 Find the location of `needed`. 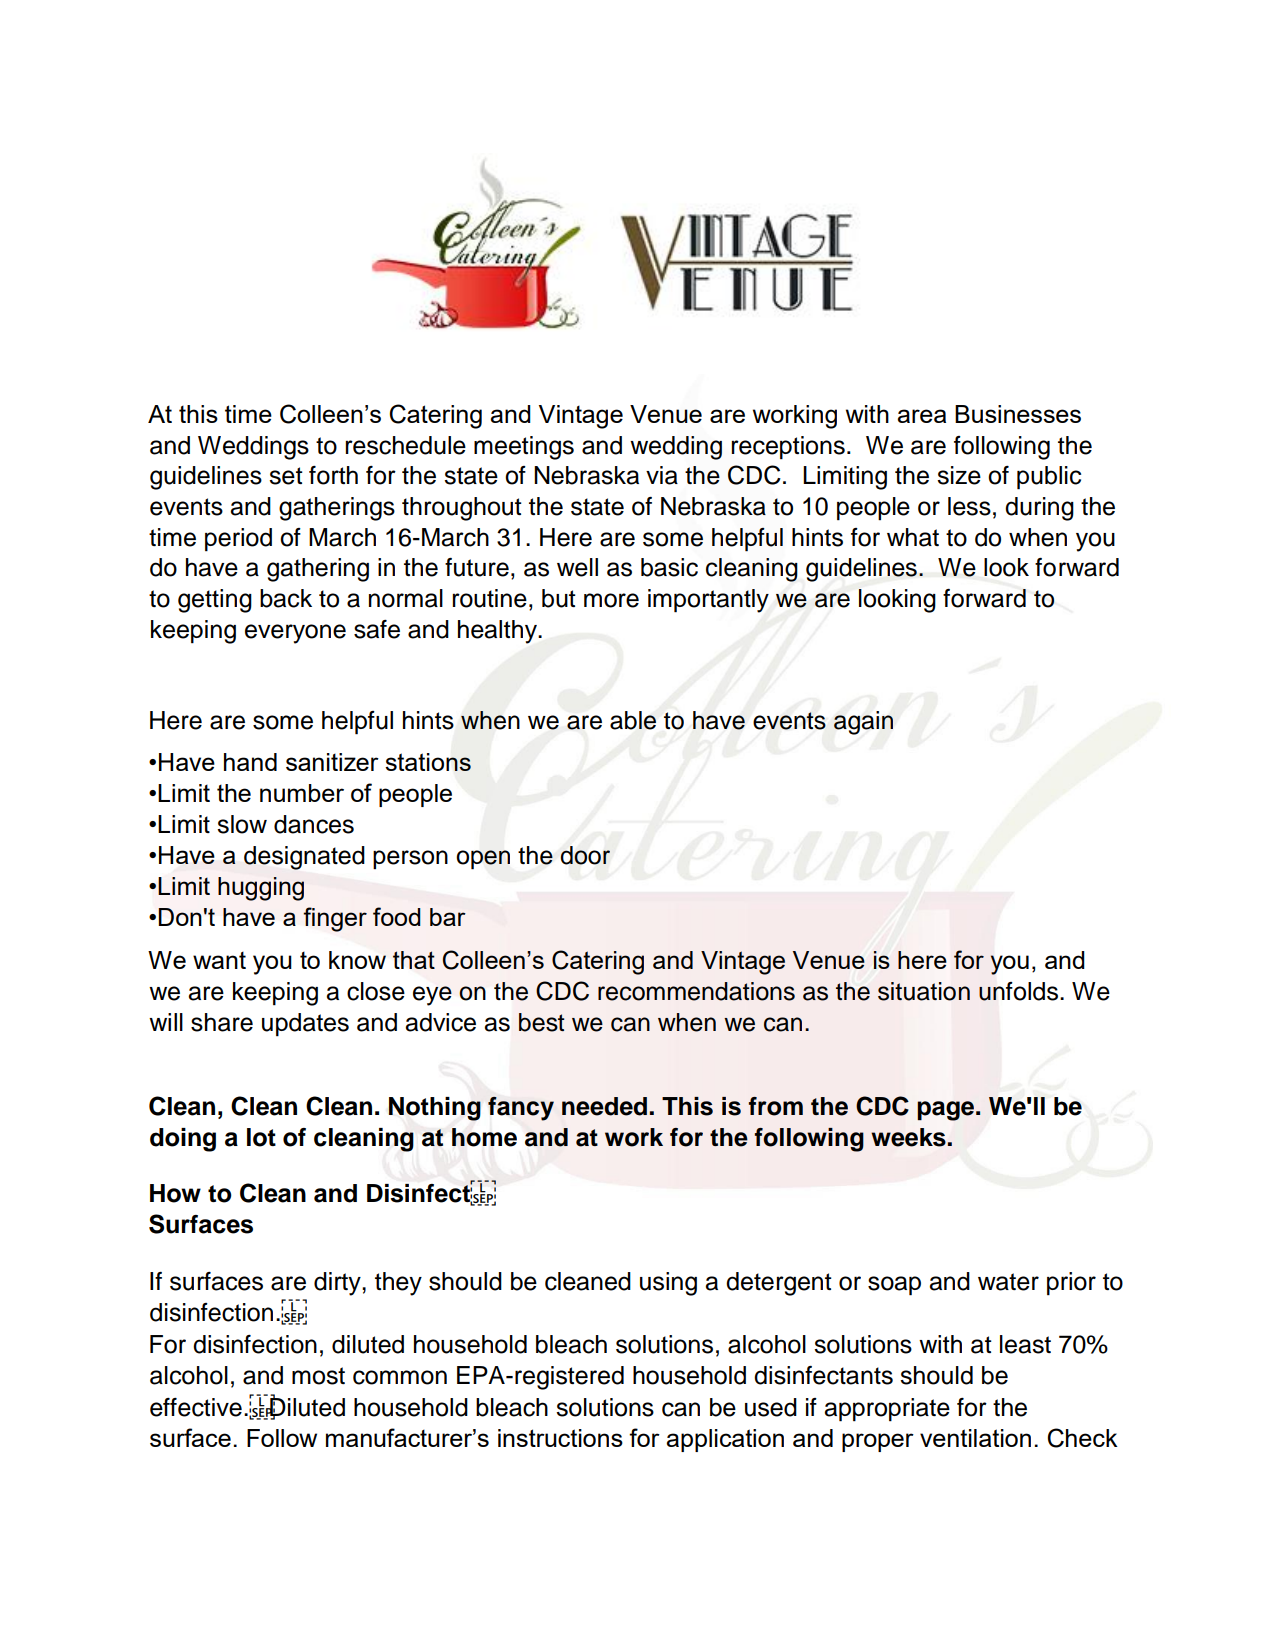

needed is located at coordinates (604, 1106).
